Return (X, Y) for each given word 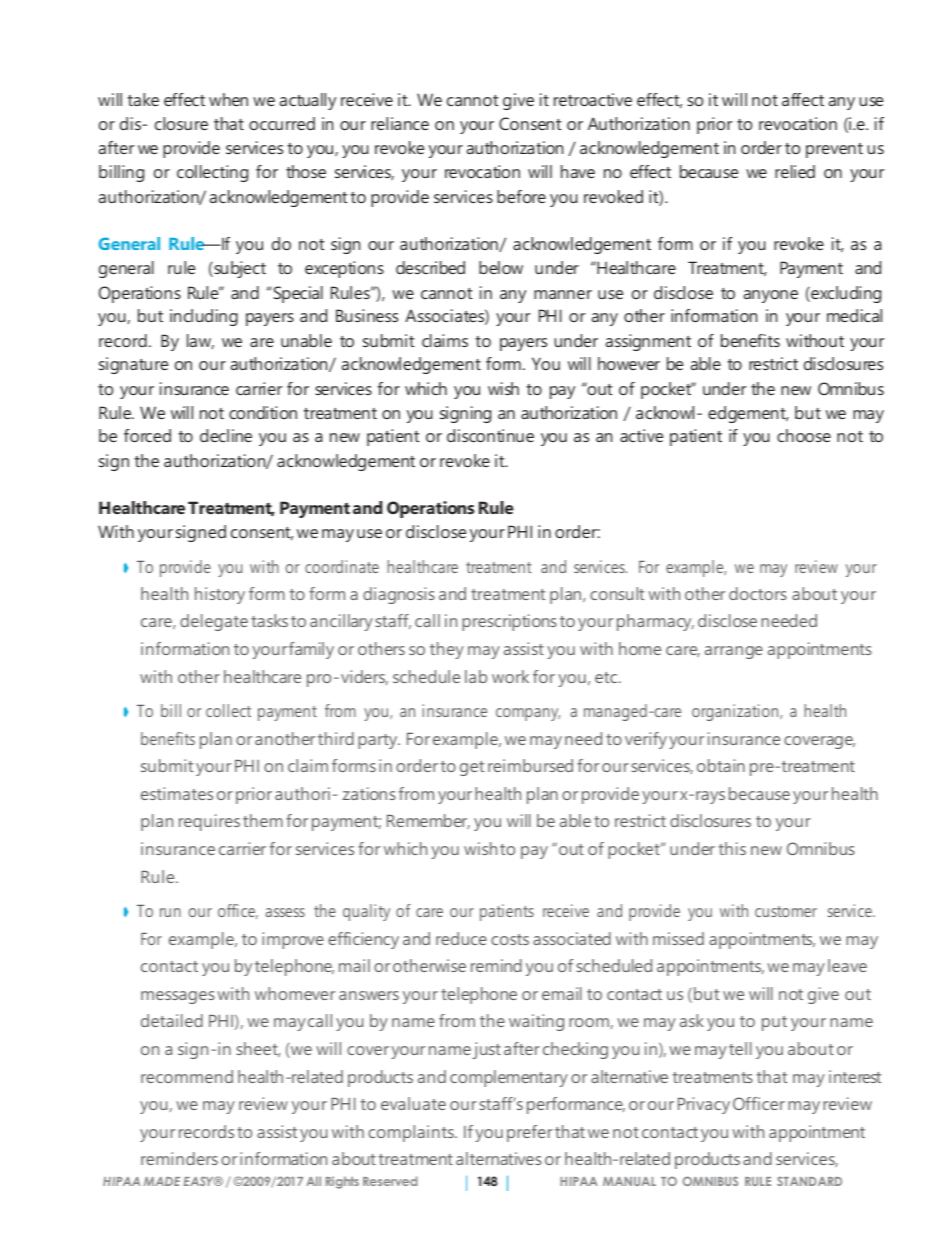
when (228, 99)
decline (226, 435)
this (732, 848)
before (521, 196)
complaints (412, 1133)
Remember (428, 821)
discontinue (490, 435)
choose (804, 435)
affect (803, 99)
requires (209, 822)
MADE (162, 1181)
